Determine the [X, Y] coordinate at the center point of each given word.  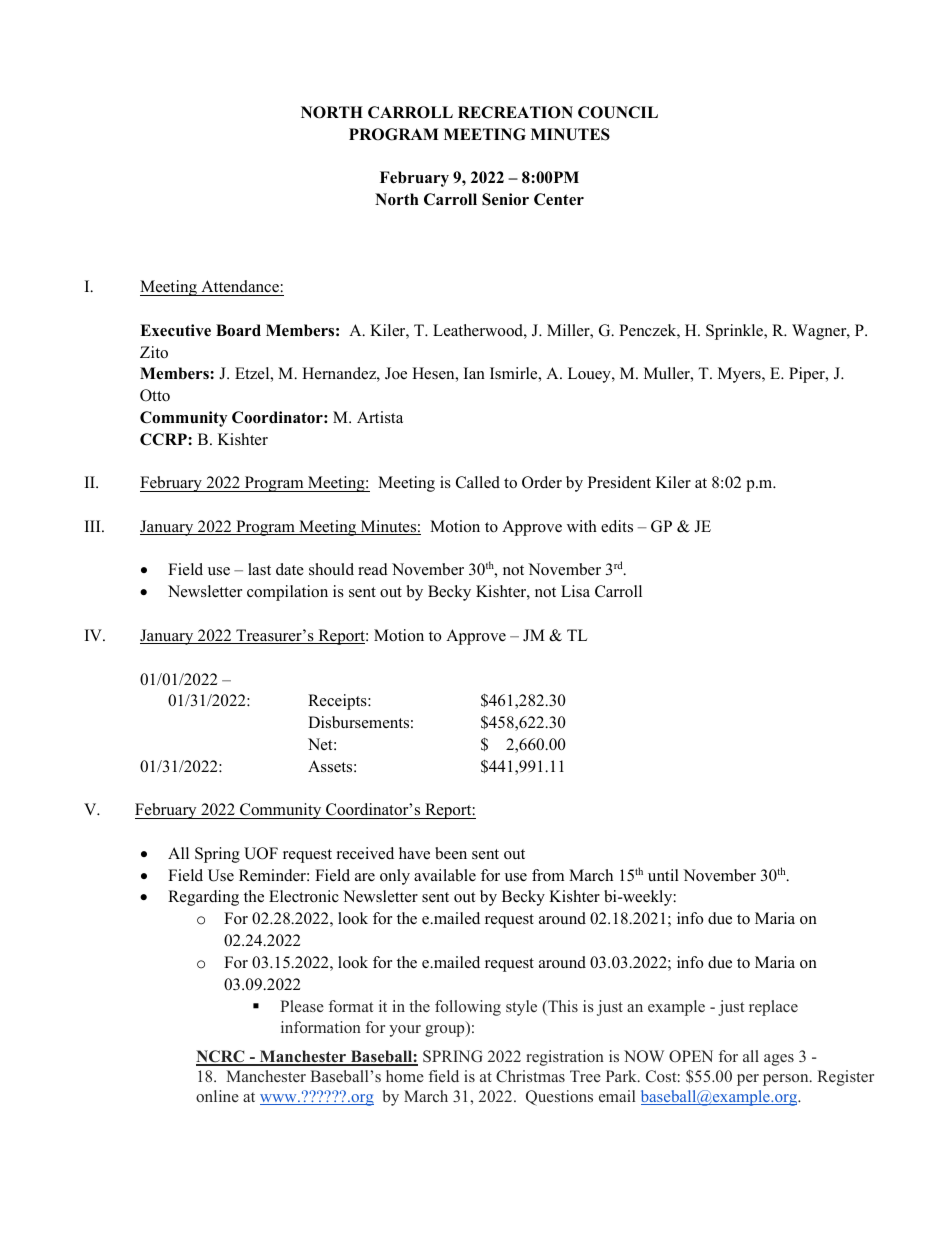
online [217, 1096]
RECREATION [515, 112]
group [446, 1031]
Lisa [575, 591]
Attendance [240, 286]
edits [617, 526]
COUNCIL [618, 112]
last [259, 569]
